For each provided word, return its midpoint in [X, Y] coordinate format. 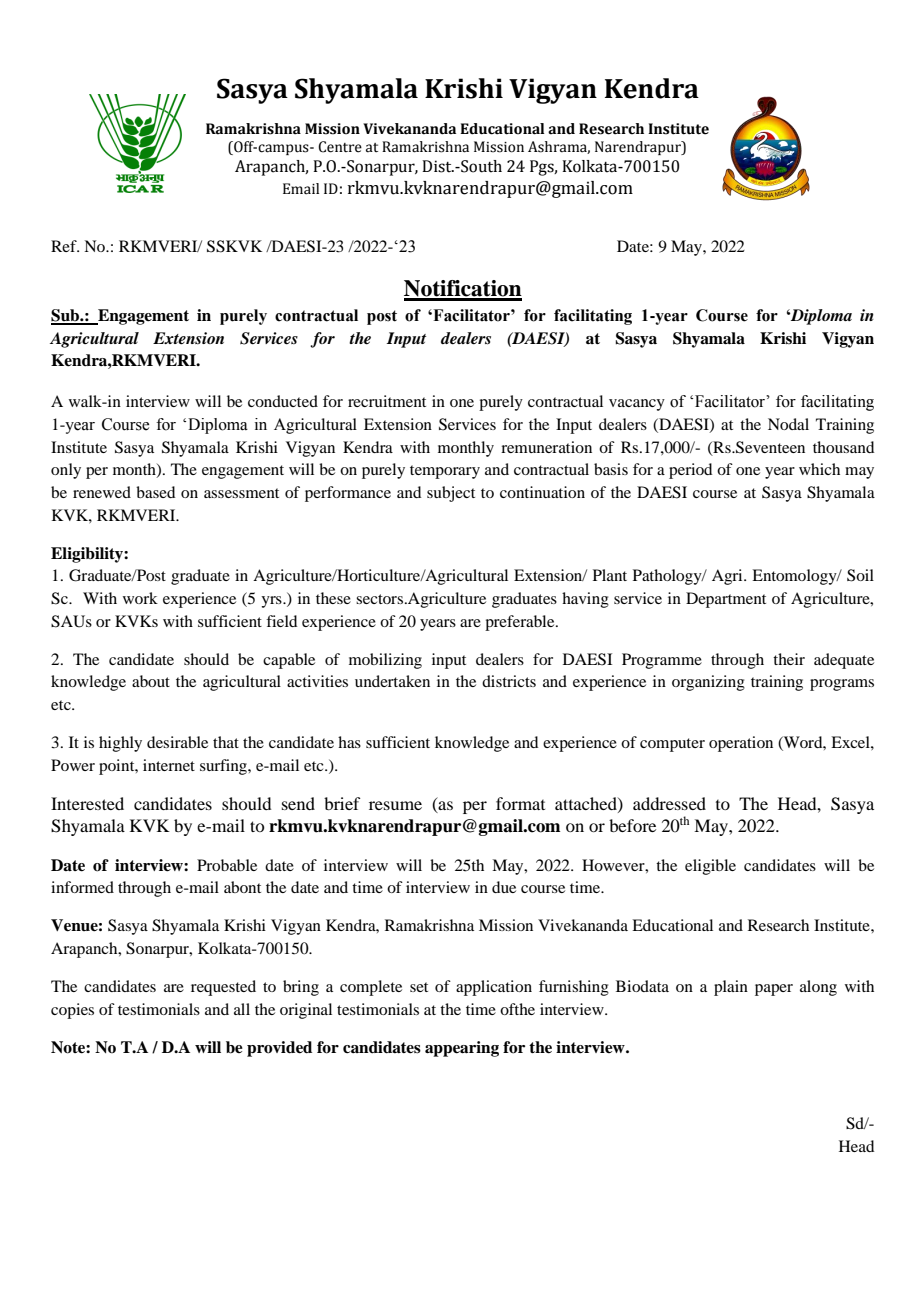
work [140, 598]
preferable [521, 623]
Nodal [788, 424]
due [504, 887]
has [349, 742]
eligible [710, 867]
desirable [177, 742]
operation [741, 744]
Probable [227, 865]
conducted [283, 401]
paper [774, 990]
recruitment [387, 401]
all [242, 1009]
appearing [462, 1049]
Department [726, 600]
